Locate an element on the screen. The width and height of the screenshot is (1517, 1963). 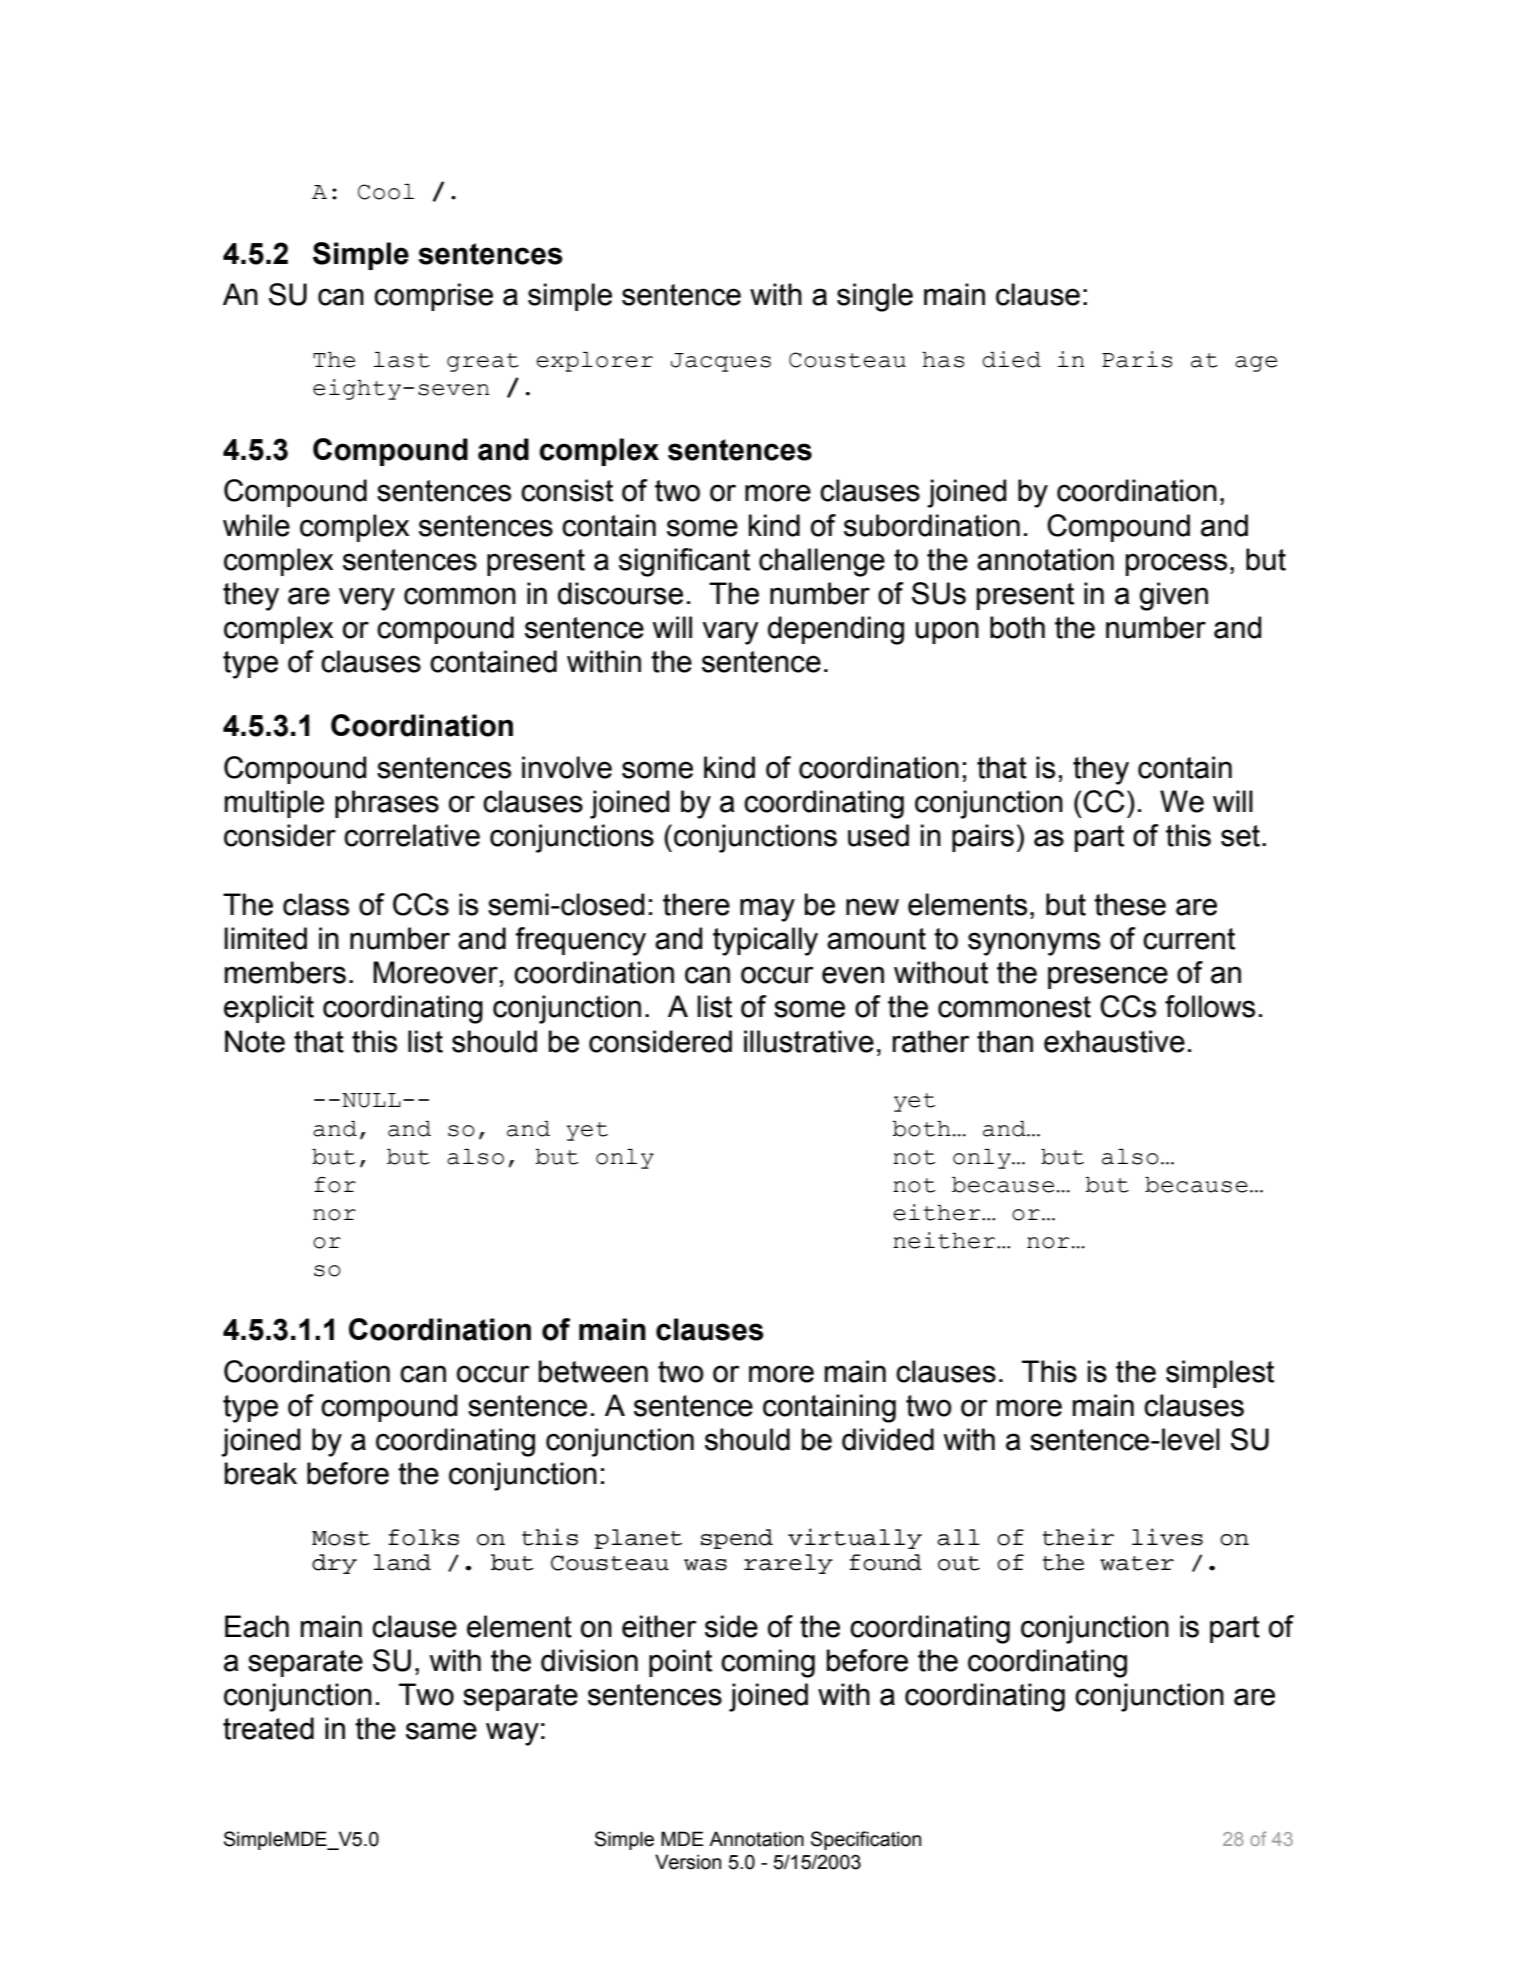
single is located at coordinates (875, 297).
